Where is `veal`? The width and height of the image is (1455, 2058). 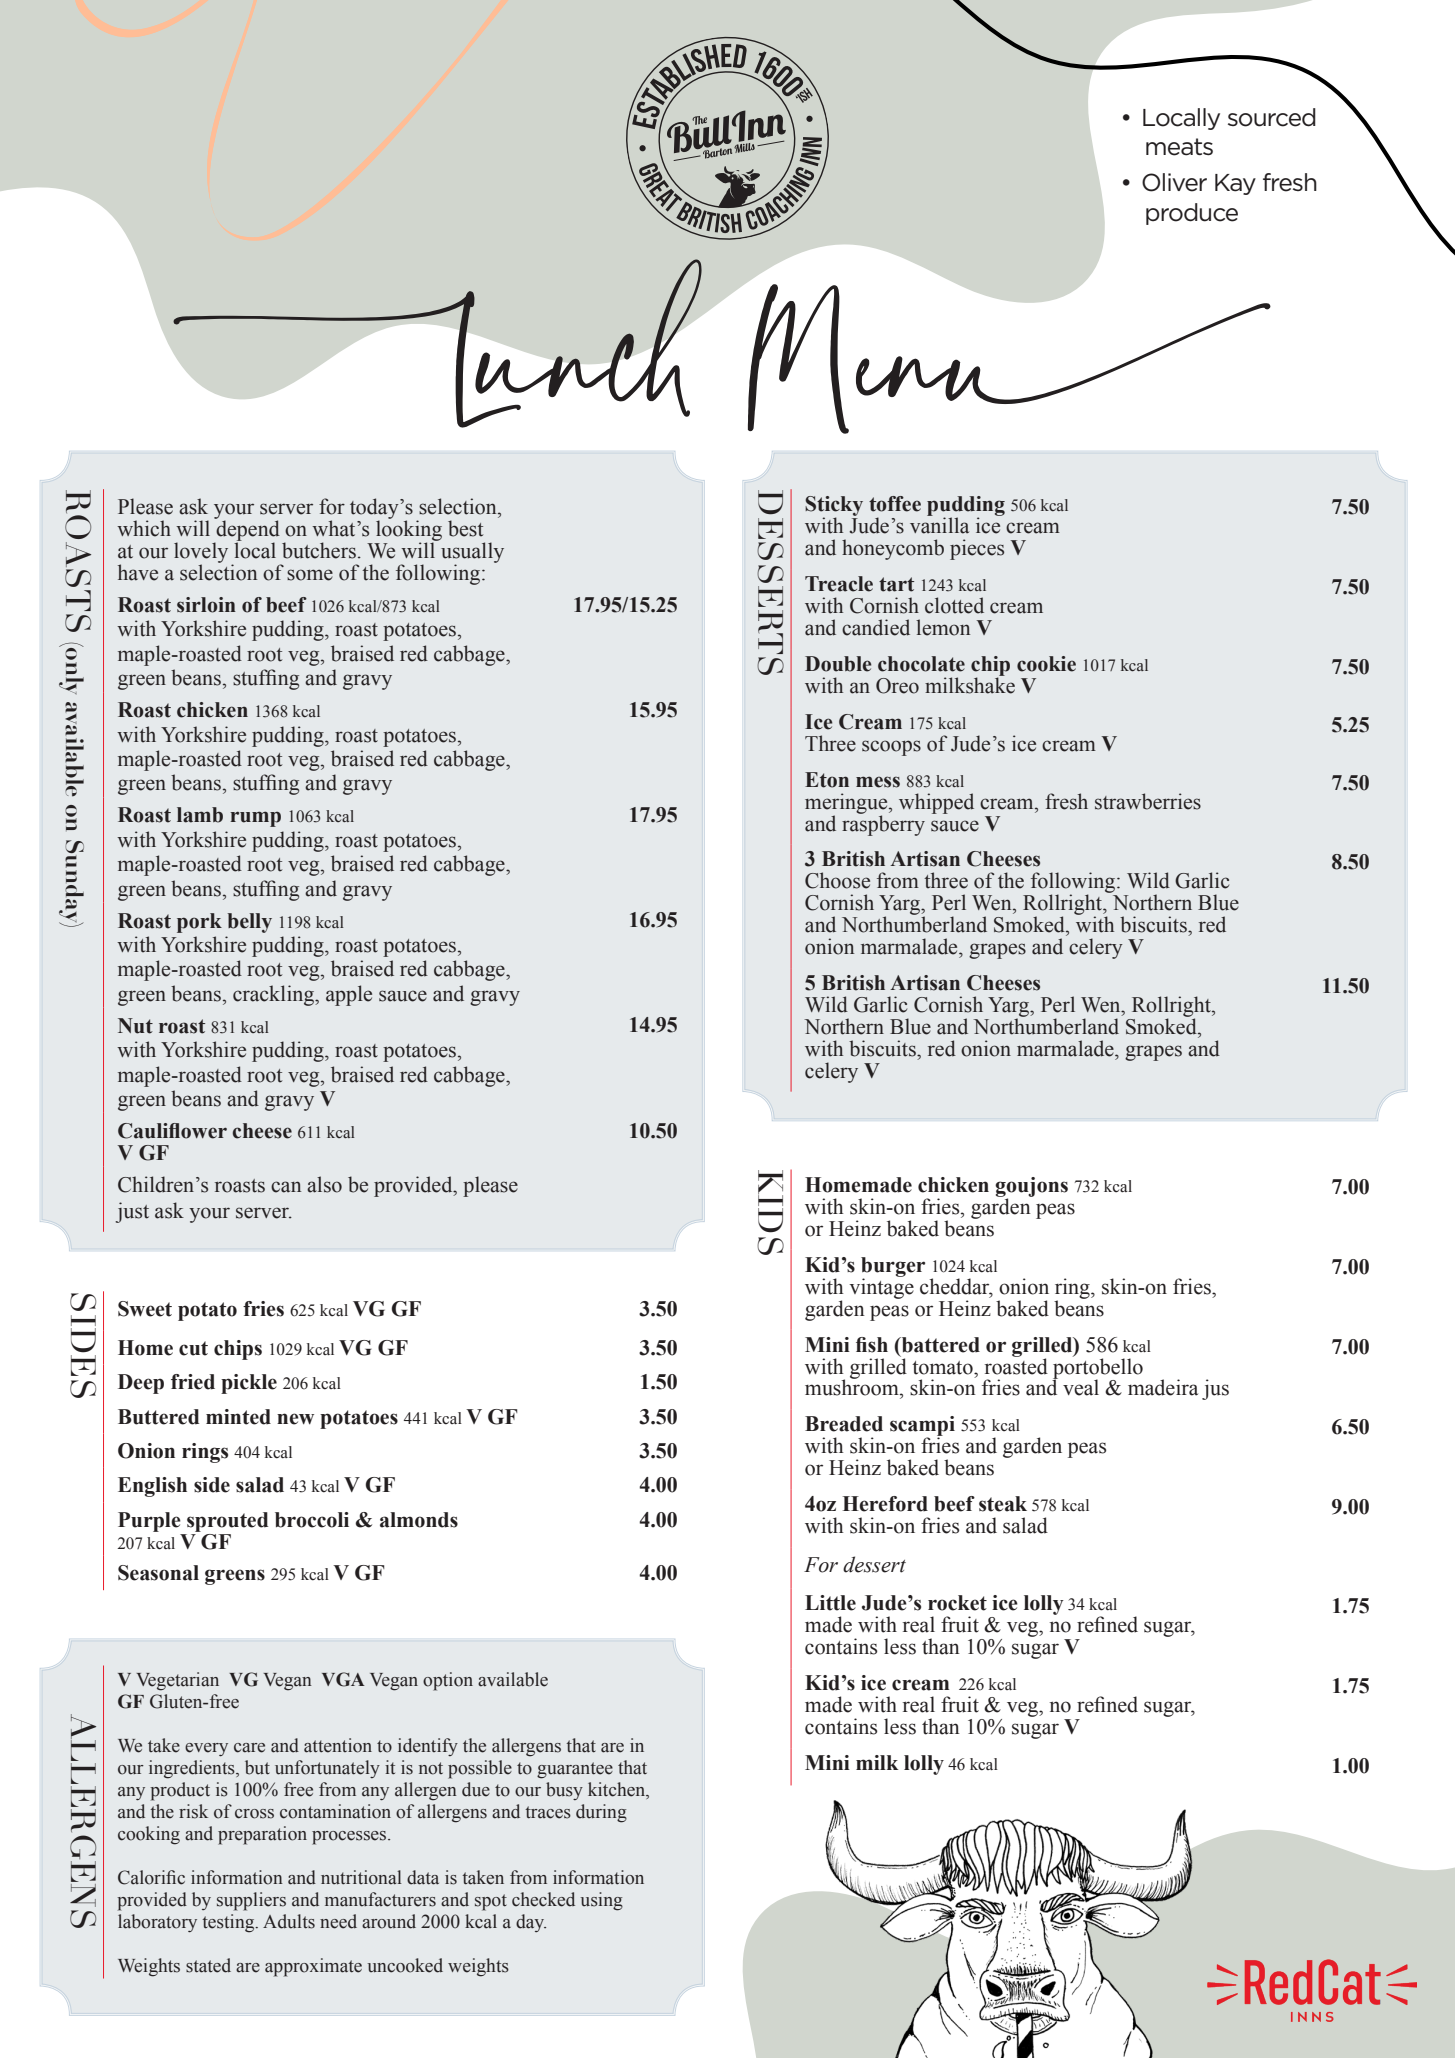
veal is located at coordinates (1081, 1387).
